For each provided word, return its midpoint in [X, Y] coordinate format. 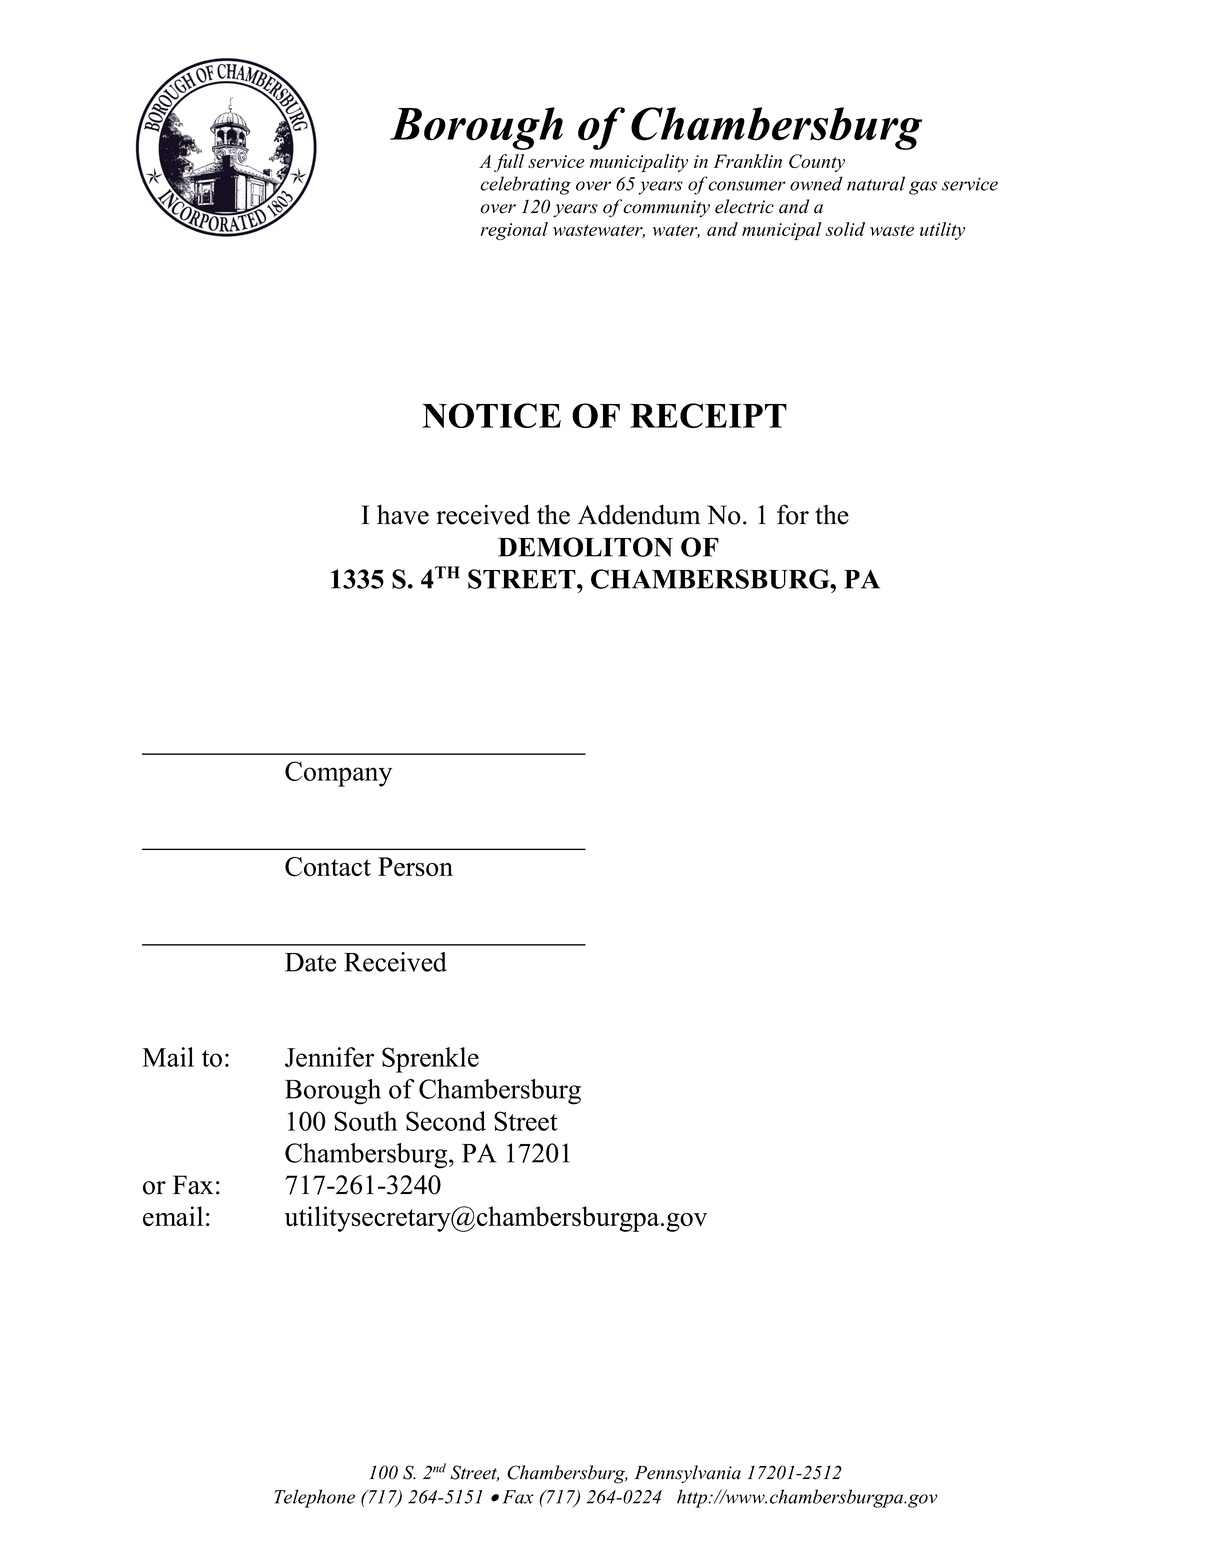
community [666, 209]
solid [845, 229]
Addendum [639, 514]
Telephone [314, 1498]
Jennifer [329, 1057]
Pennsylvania [687, 1474]
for [793, 514]
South [366, 1121]
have [403, 514]
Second [446, 1121]
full [509, 163]
